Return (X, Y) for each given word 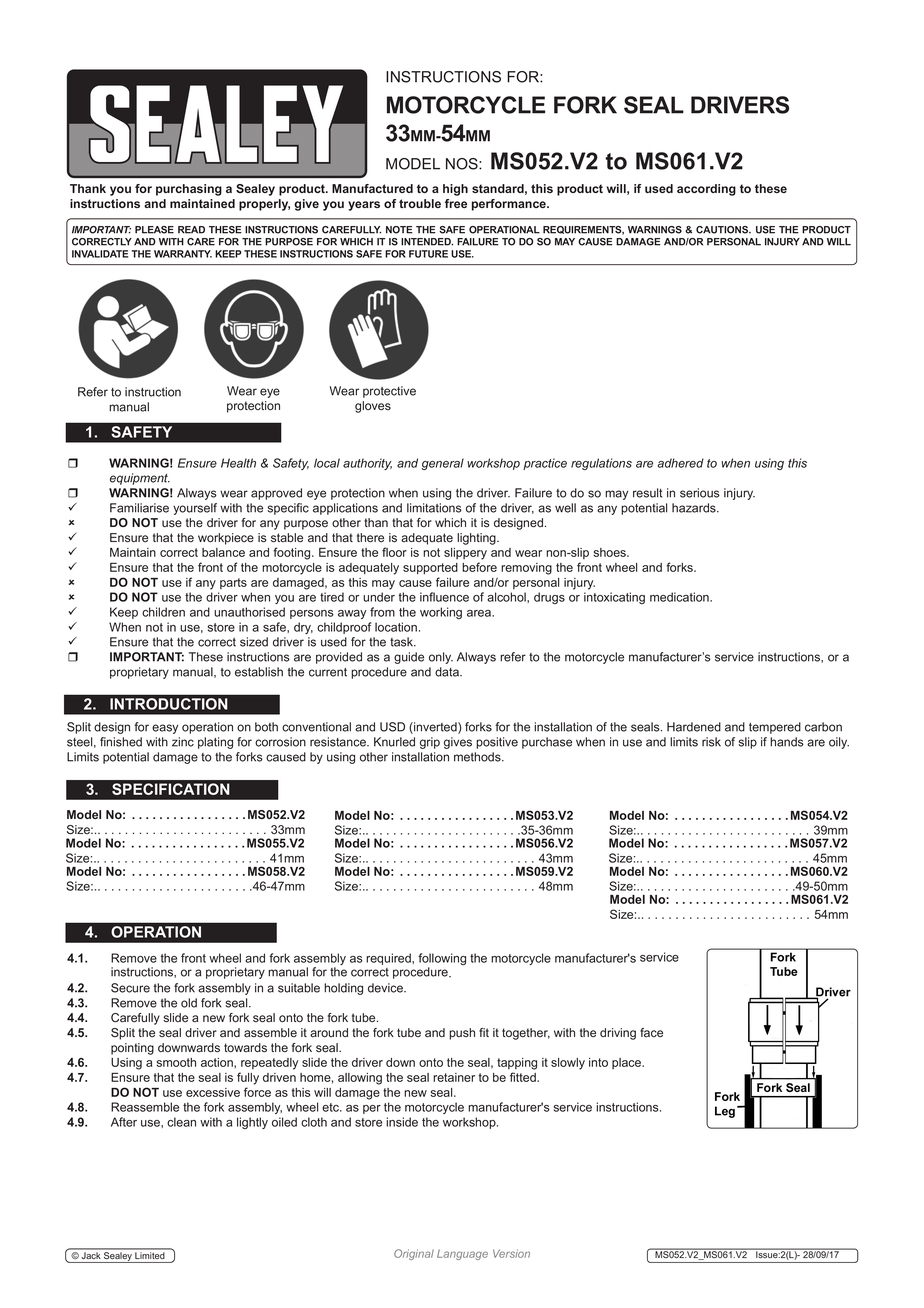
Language (462, 1254)
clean (181, 1122)
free (456, 203)
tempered (775, 728)
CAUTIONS (723, 230)
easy (165, 729)
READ (191, 230)
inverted (435, 728)
